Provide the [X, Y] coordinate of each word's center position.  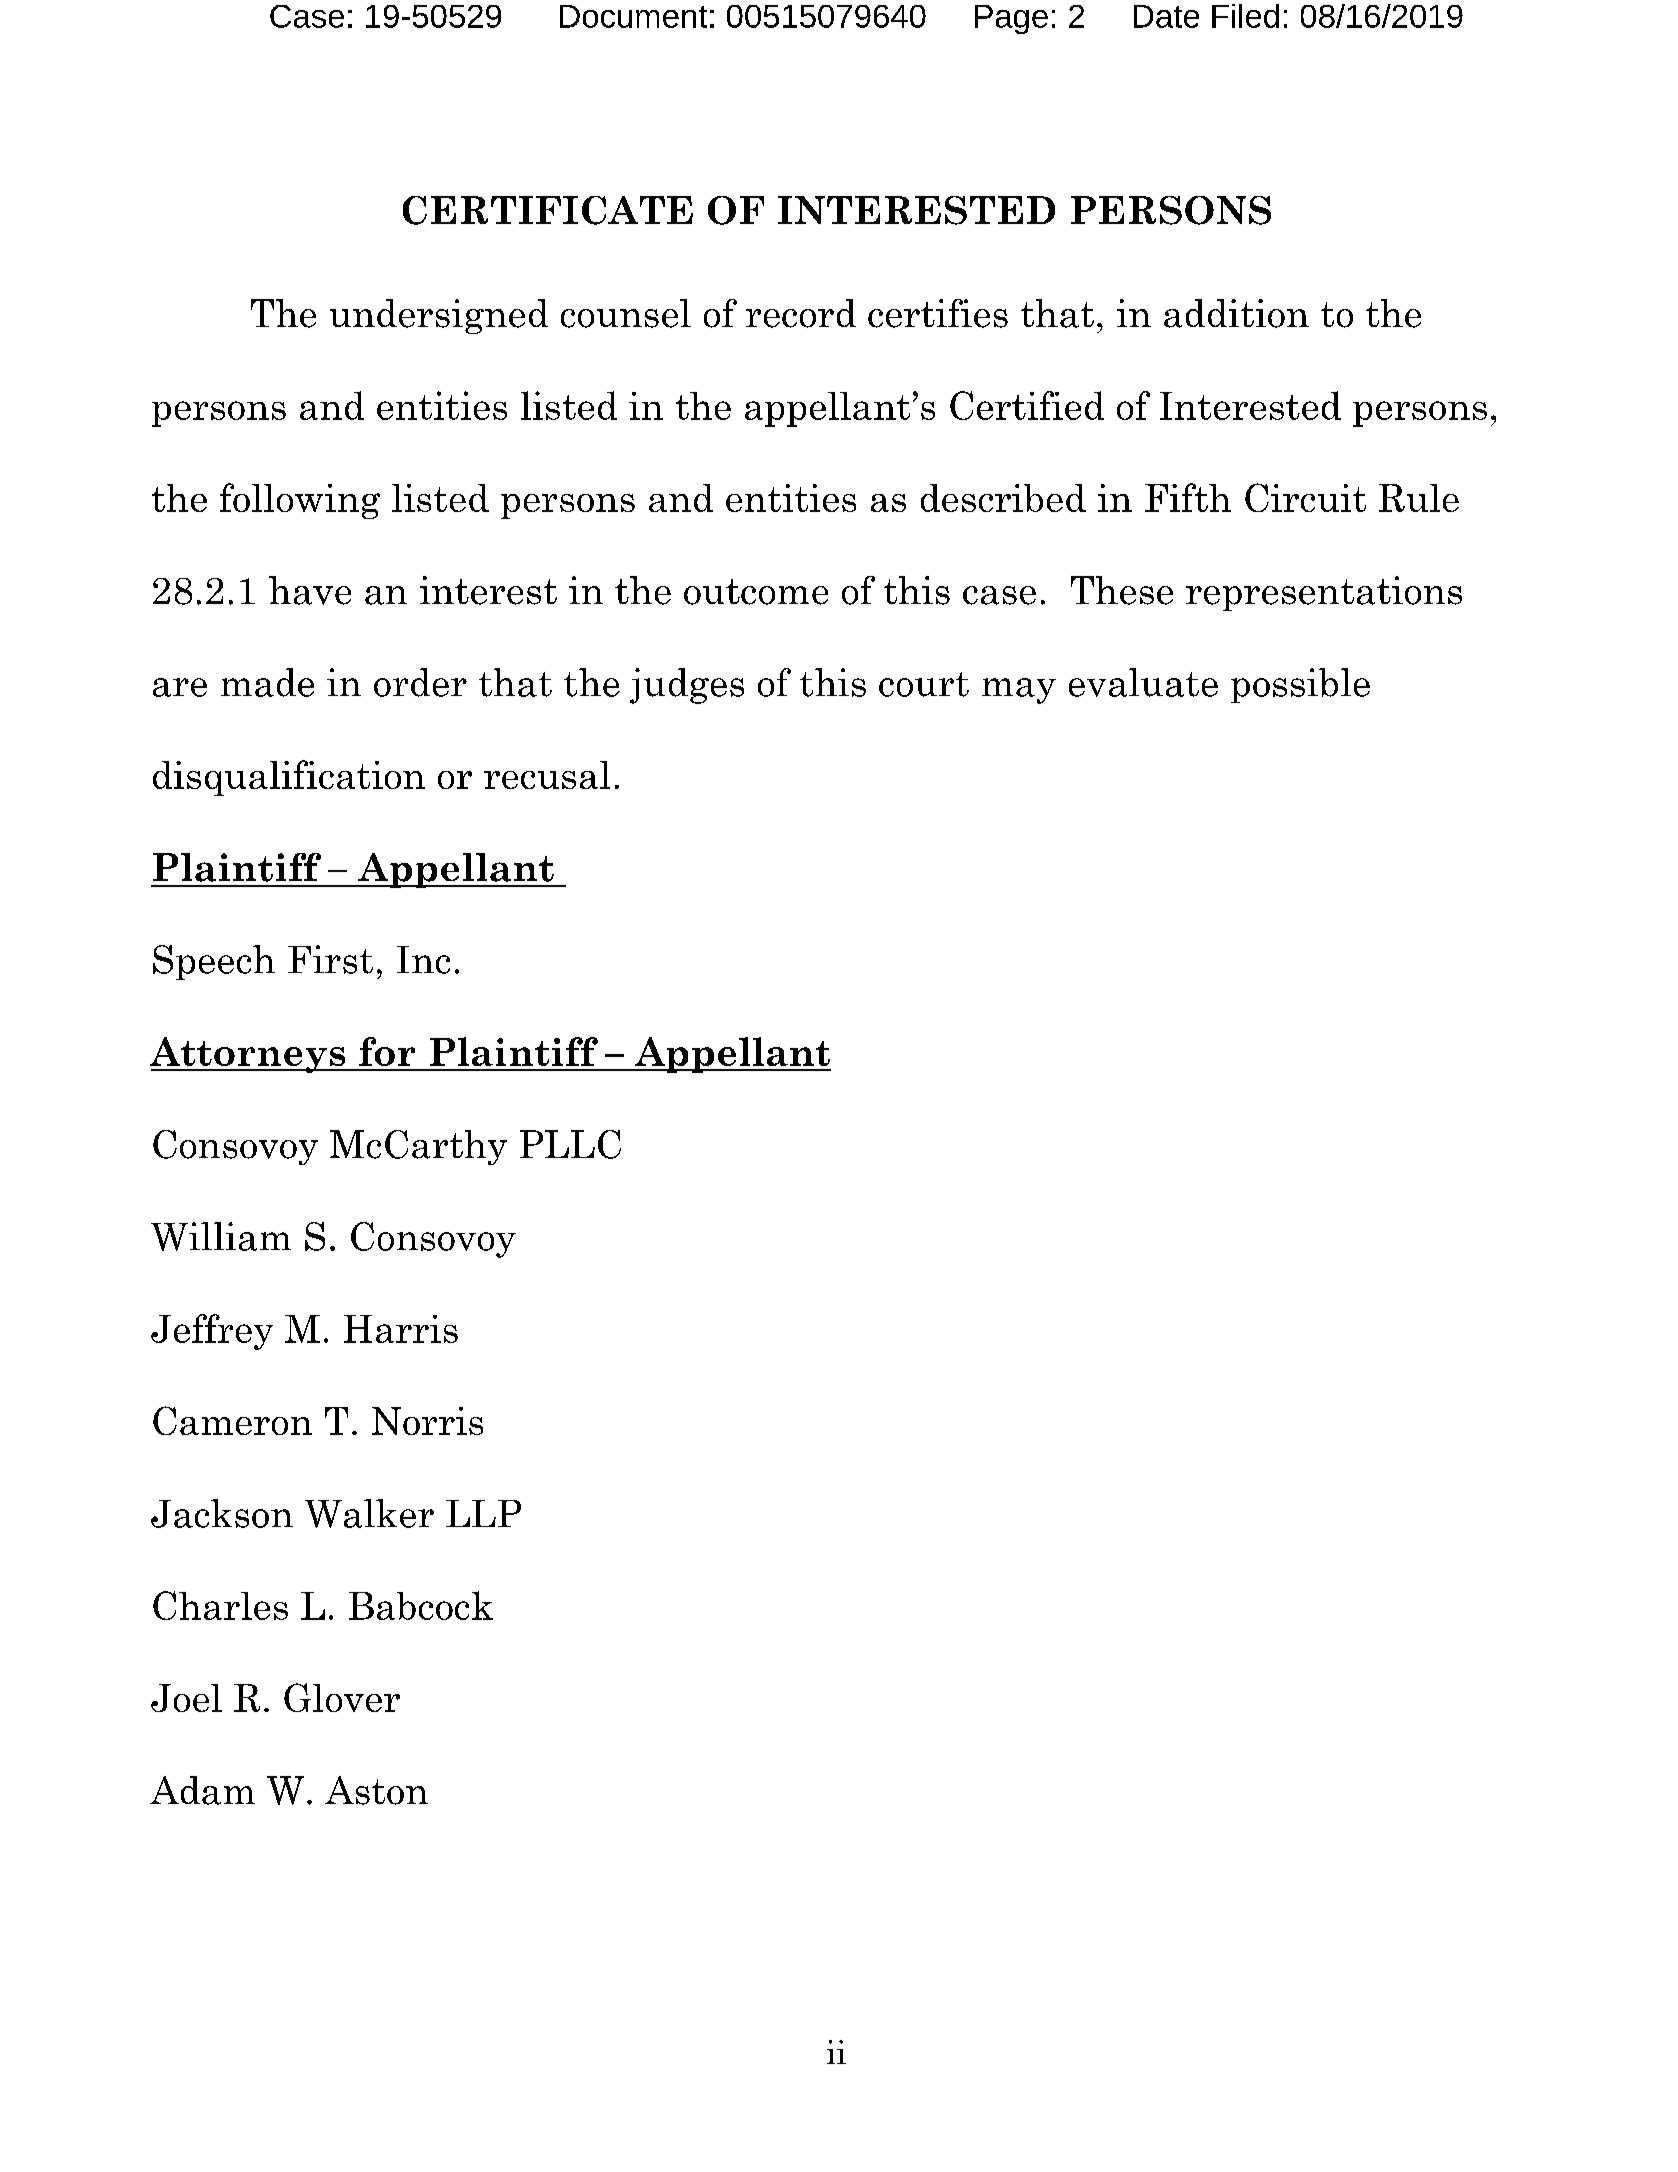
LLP [483, 1513]
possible [1300, 685]
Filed [1245, 16]
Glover [342, 1697]
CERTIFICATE [548, 210]
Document [633, 16]
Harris [401, 1329]
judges [687, 686]
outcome [756, 592]
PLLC [570, 1144]
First [330, 959]
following [300, 501]
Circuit [1305, 497]
